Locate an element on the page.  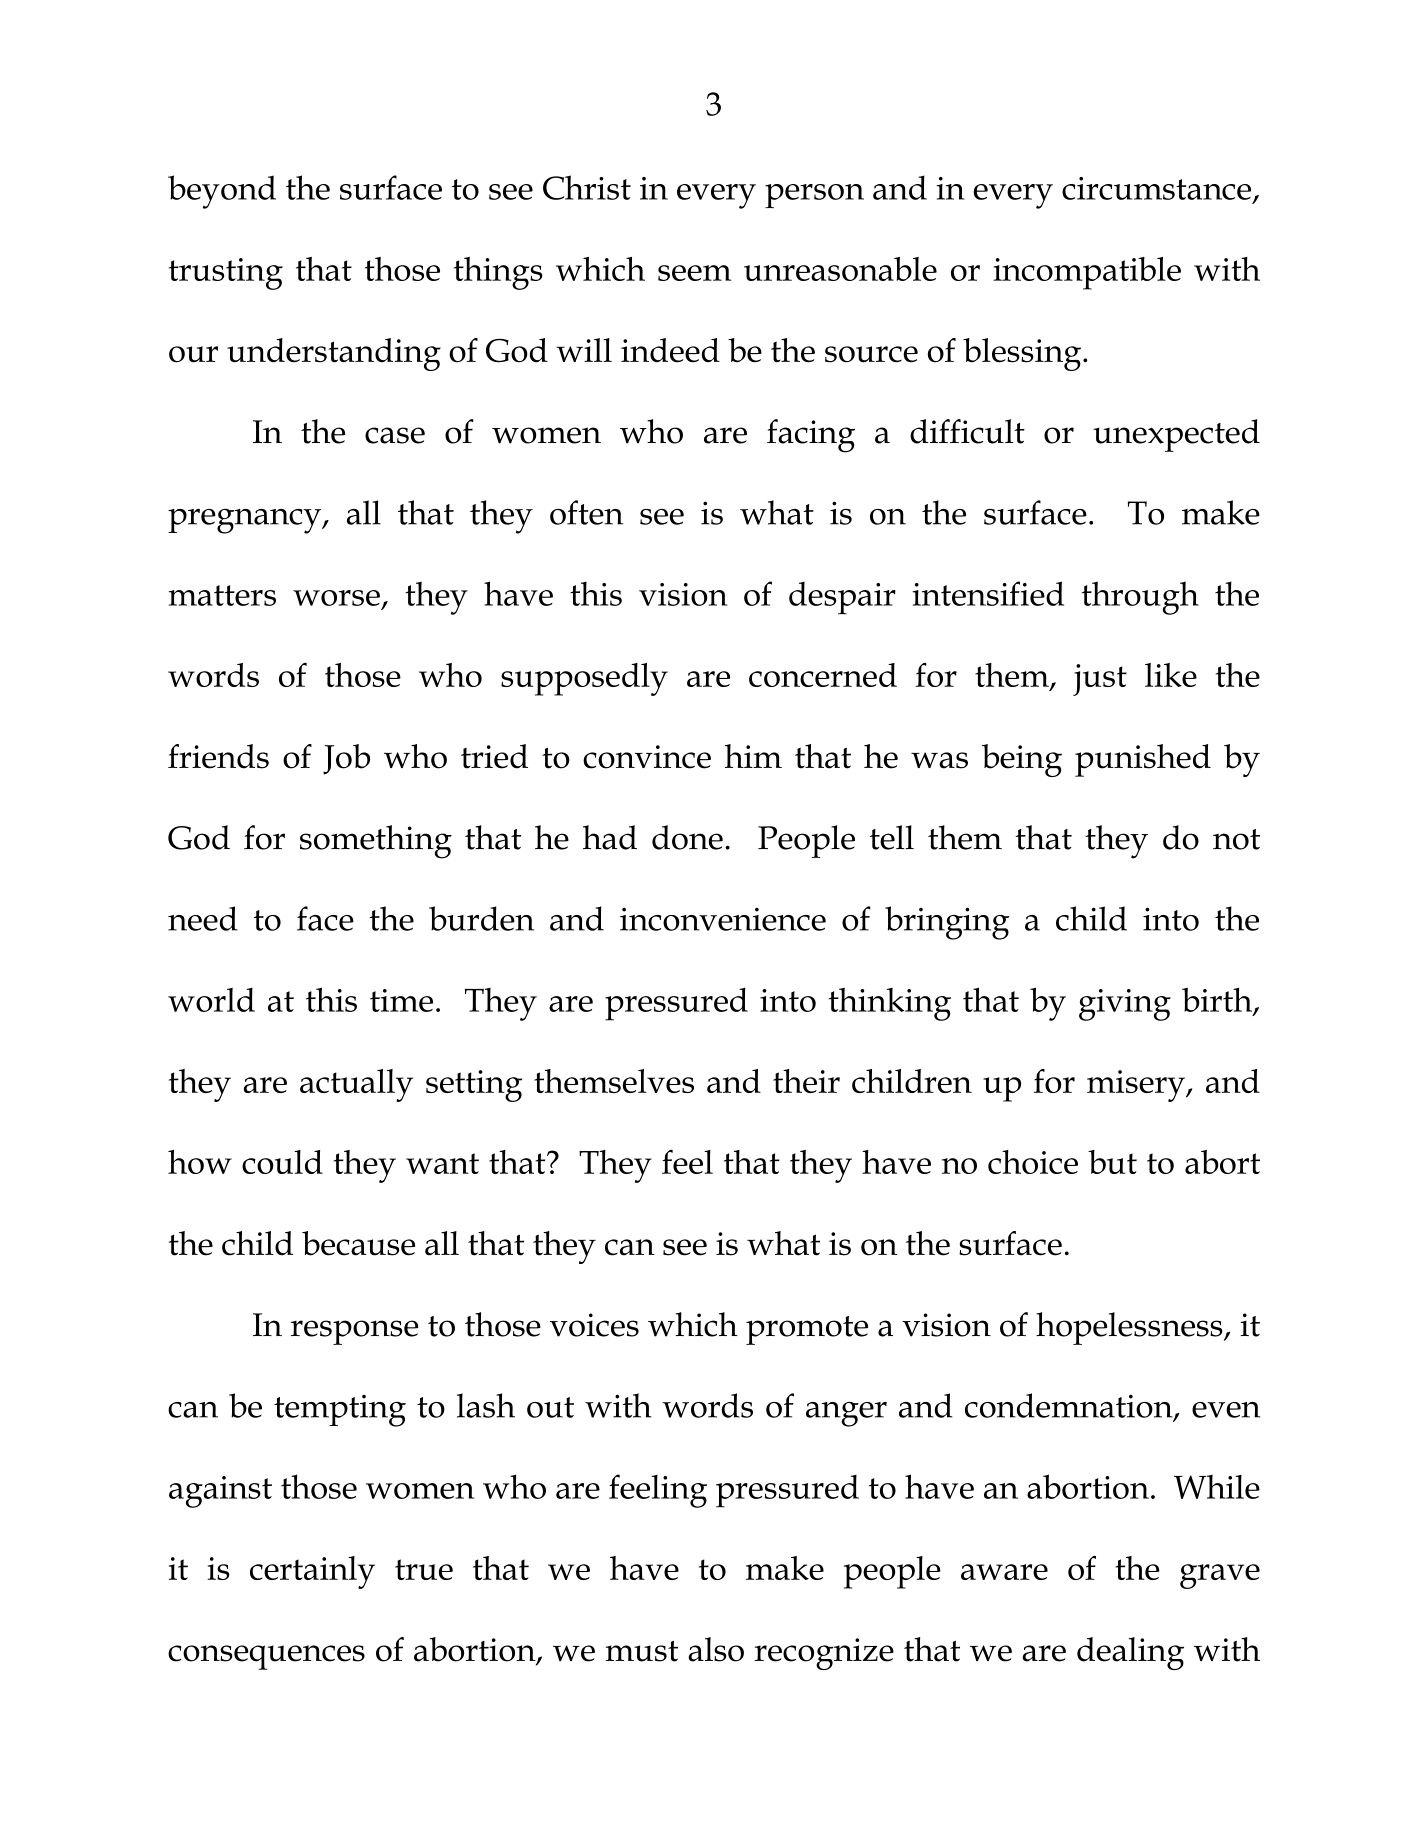
incompatible is located at coordinates (1087, 273).
